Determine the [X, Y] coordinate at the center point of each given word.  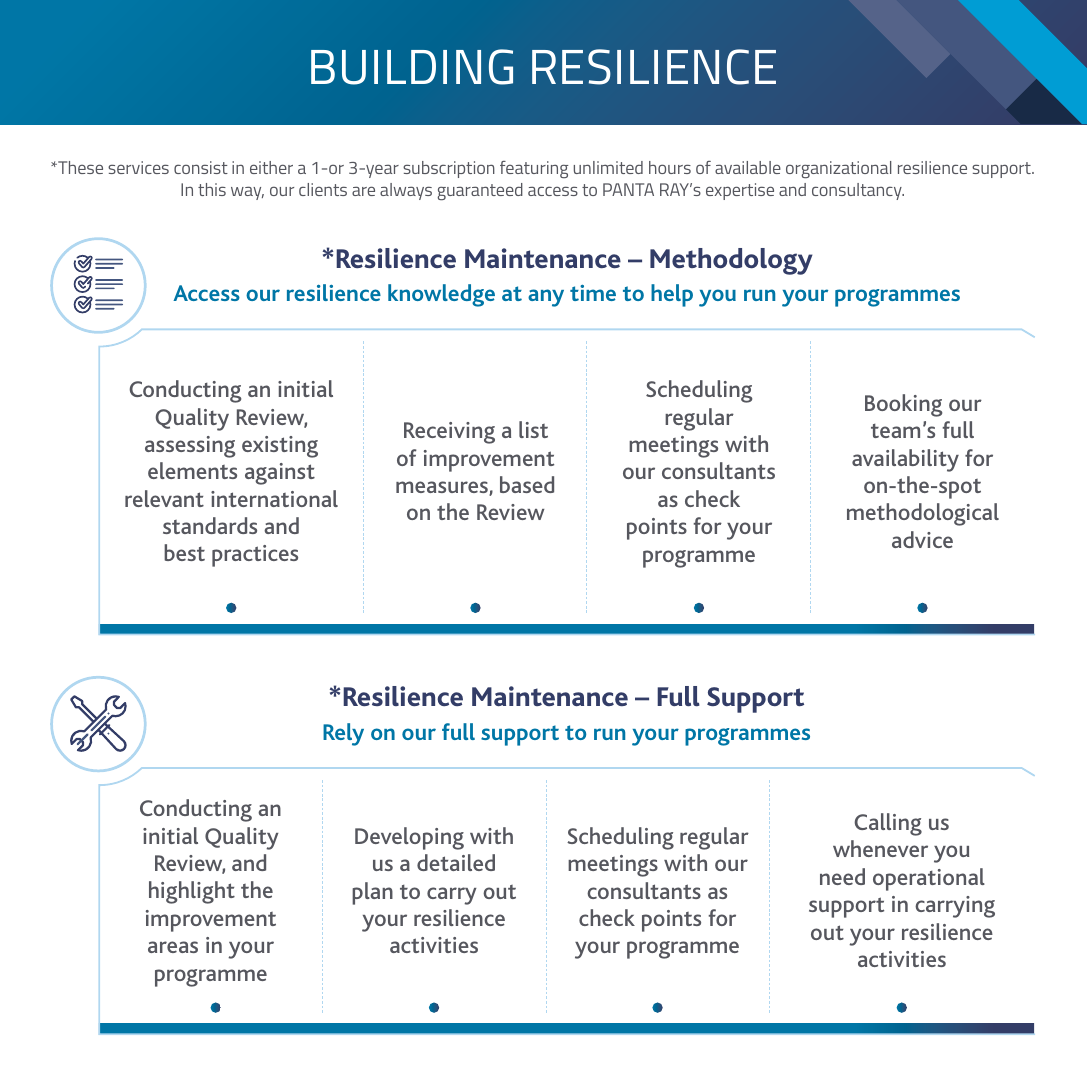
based [527, 484]
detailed [456, 862]
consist [201, 167]
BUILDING [412, 67]
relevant [164, 498]
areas [173, 947]
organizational [839, 169]
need [842, 876]
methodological [923, 514]
